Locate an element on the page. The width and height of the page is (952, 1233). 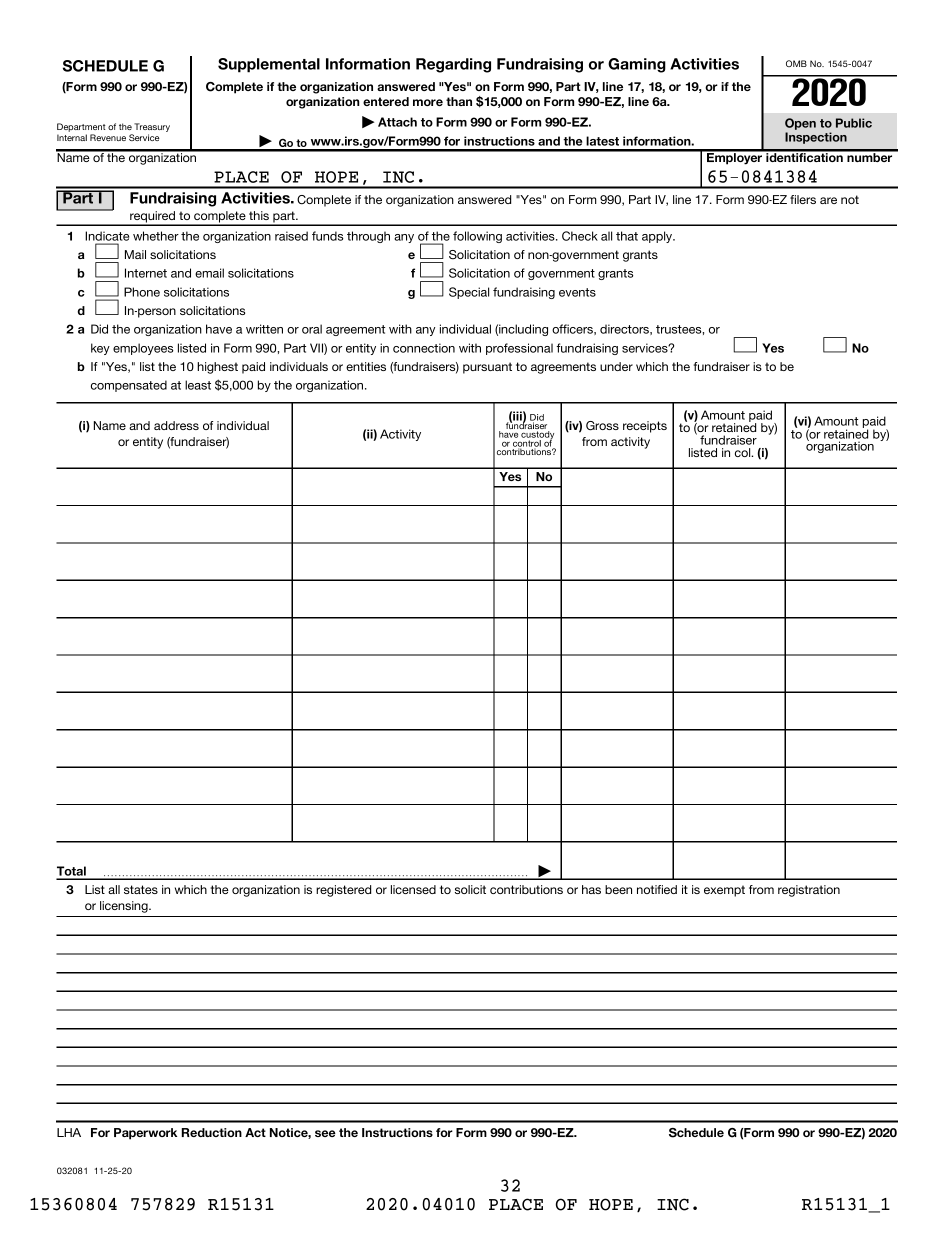
address is located at coordinates (176, 425).
